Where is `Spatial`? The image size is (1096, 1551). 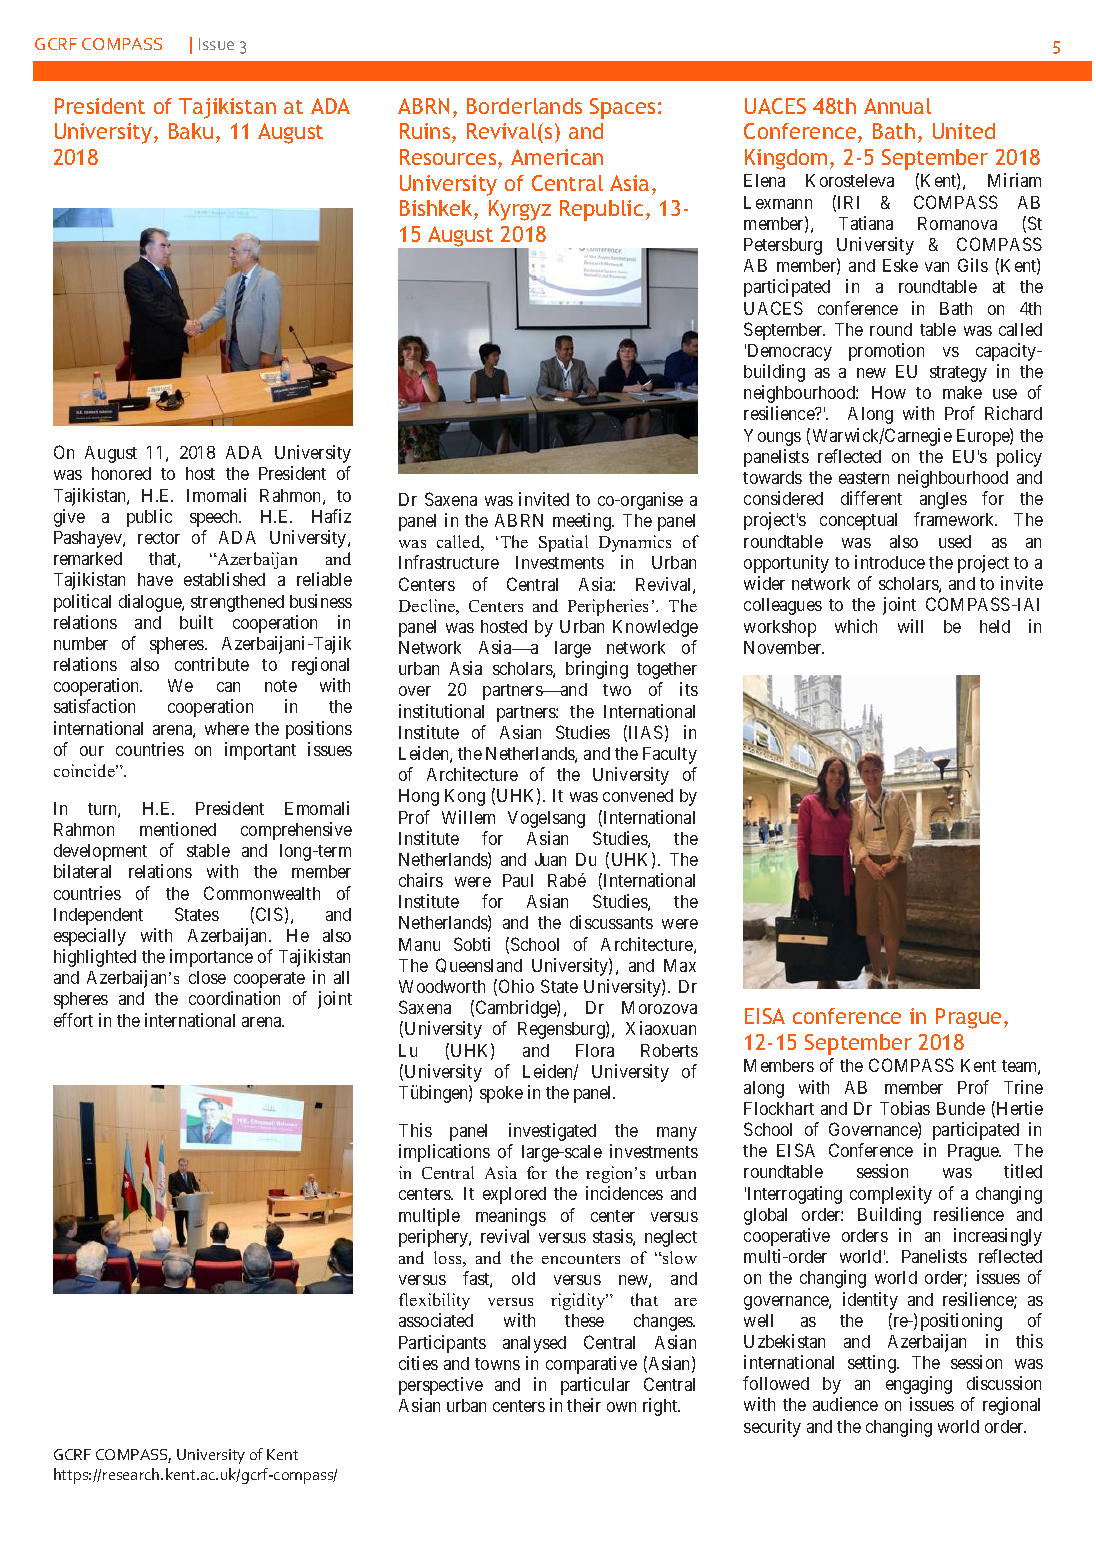
Spatial is located at coordinates (563, 543).
